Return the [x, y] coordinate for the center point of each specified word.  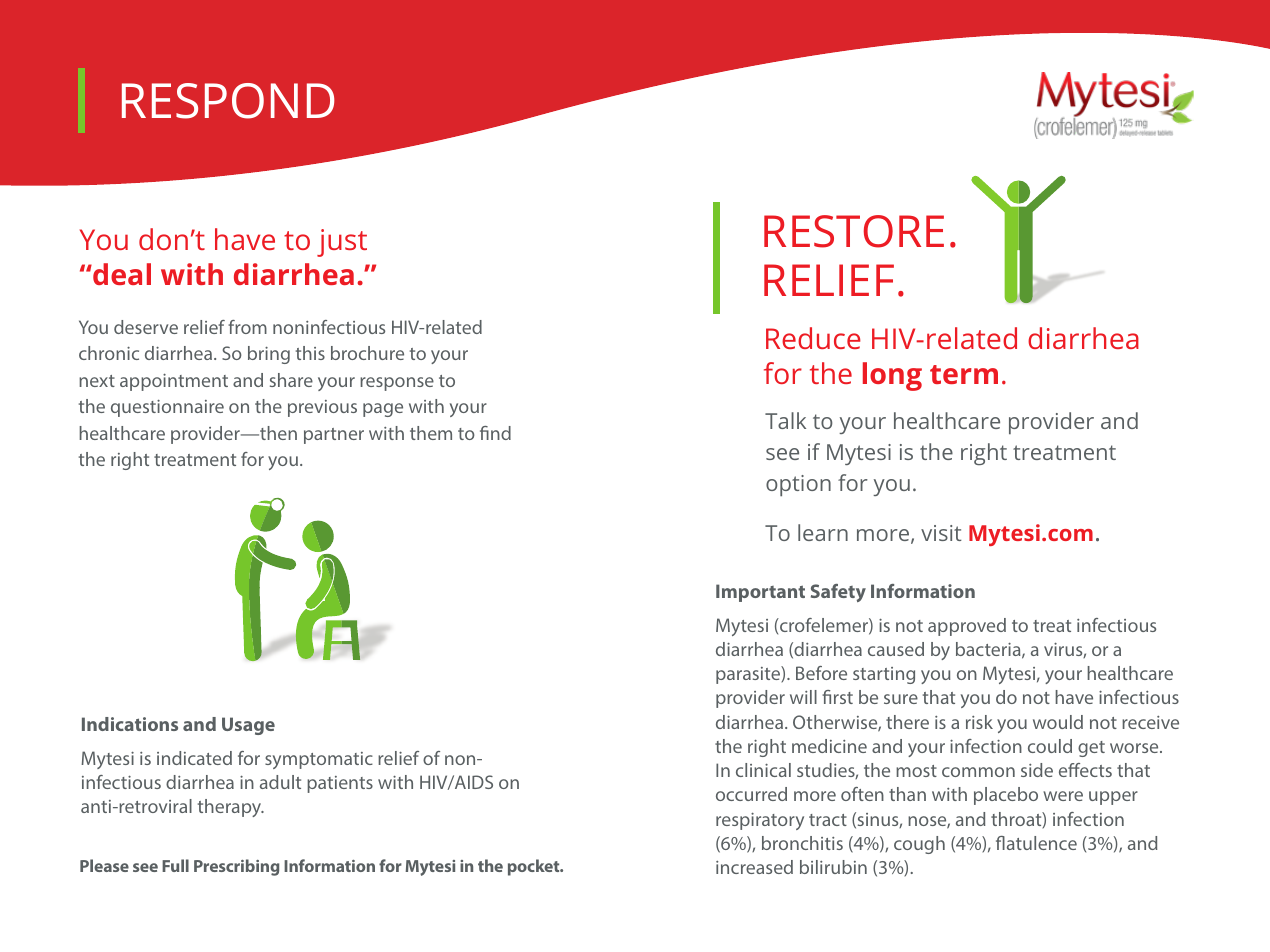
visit [941, 533]
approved [967, 627]
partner [334, 436]
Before [821, 673]
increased [754, 867]
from [247, 327]
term [964, 374]
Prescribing [236, 867]
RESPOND [228, 101]
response [397, 384]
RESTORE [854, 231]
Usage [248, 726]
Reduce [813, 338]
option [798, 485]
